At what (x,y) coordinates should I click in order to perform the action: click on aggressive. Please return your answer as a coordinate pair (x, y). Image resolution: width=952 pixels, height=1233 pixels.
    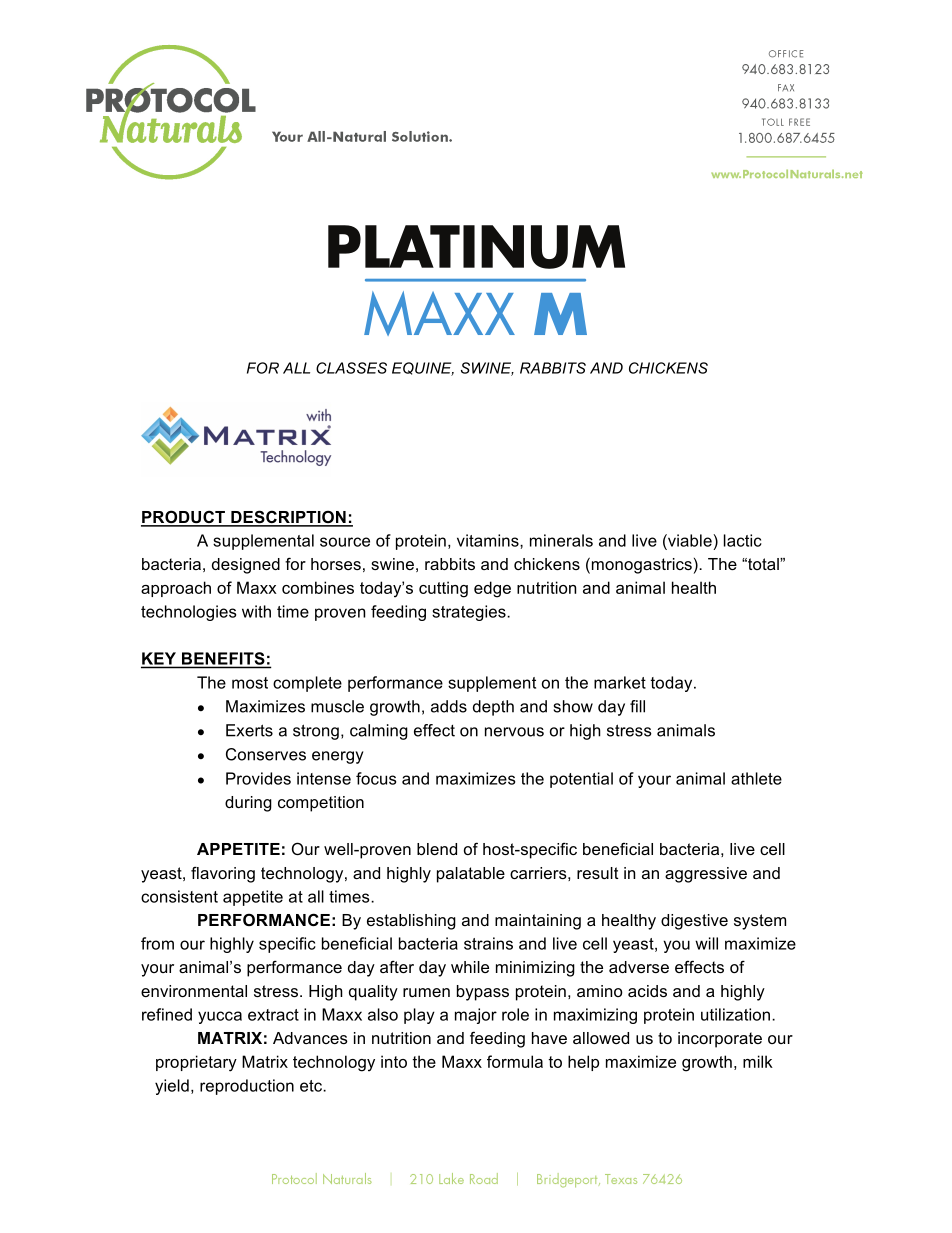
    Looking at the image, I should click on (706, 875).
